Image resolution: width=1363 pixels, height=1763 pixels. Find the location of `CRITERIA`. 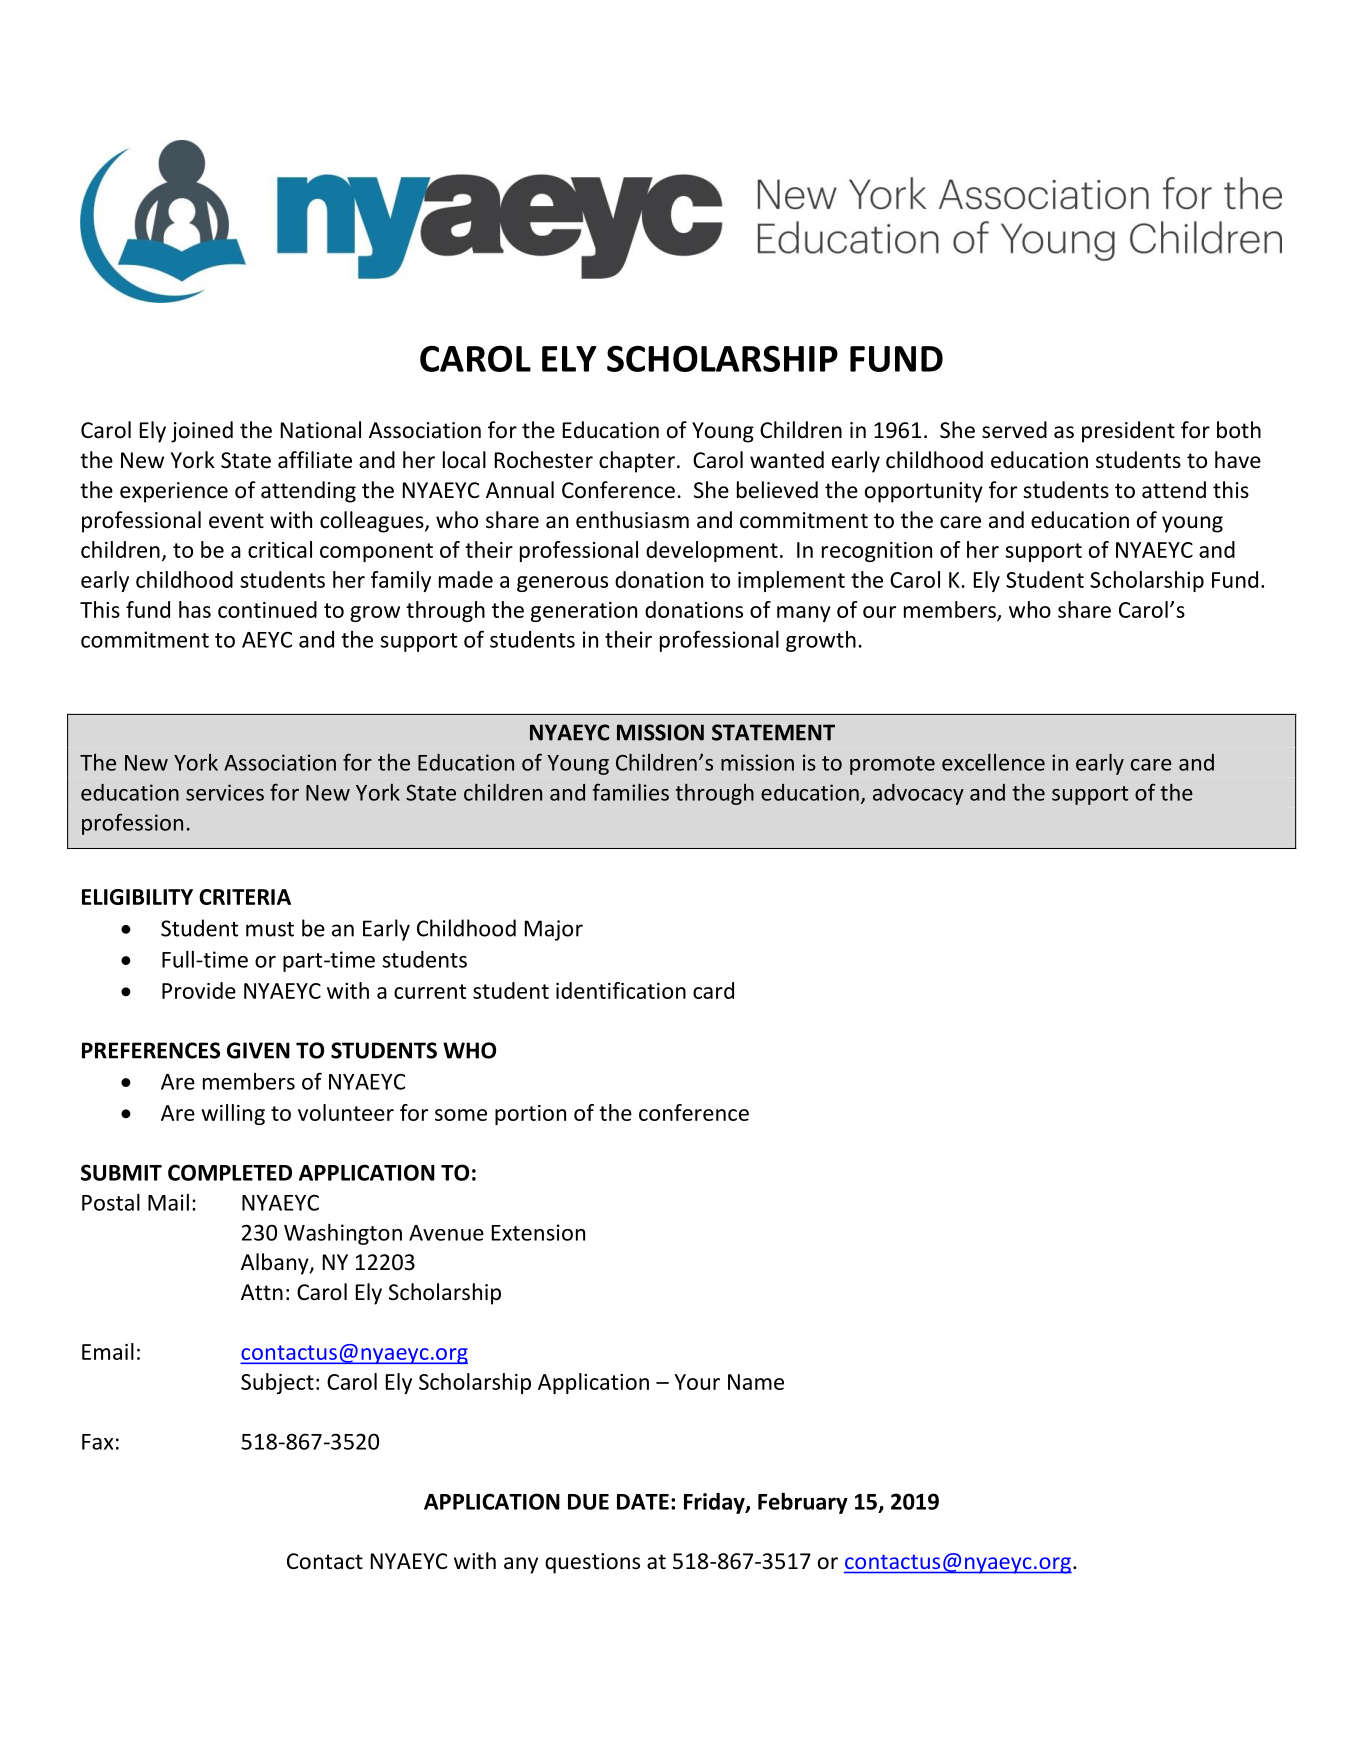

CRITERIA is located at coordinates (245, 897).
